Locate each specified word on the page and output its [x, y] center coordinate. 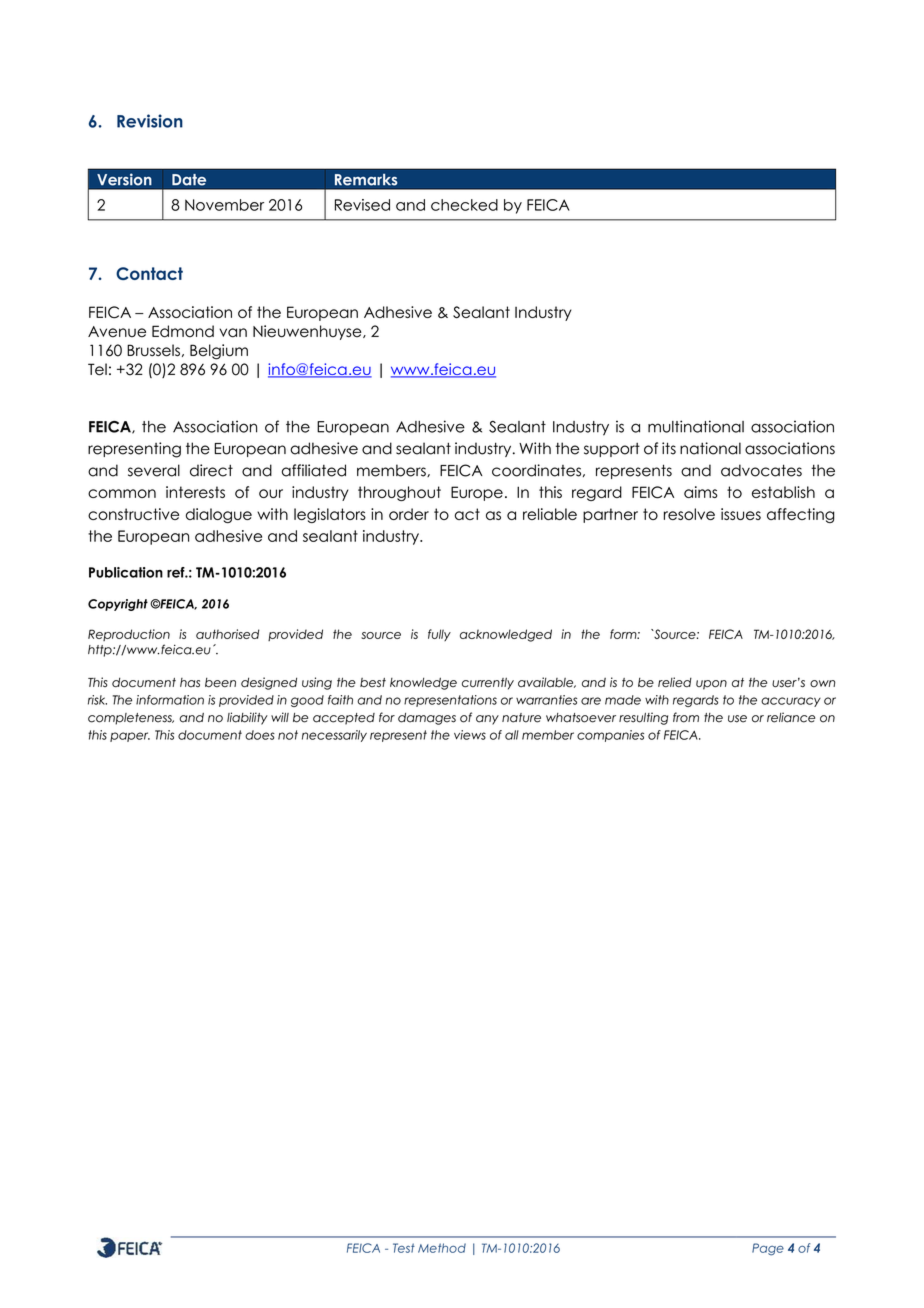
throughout [399, 493]
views [470, 735]
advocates [761, 470]
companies [610, 736]
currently [488, 683]
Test [404, 1248]
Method [442, 1248]
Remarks [366, 179]
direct [211, 470]
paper [130, 737]
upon [711, 685]
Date [189, 180]
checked [464, 205]
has [190, 682]
